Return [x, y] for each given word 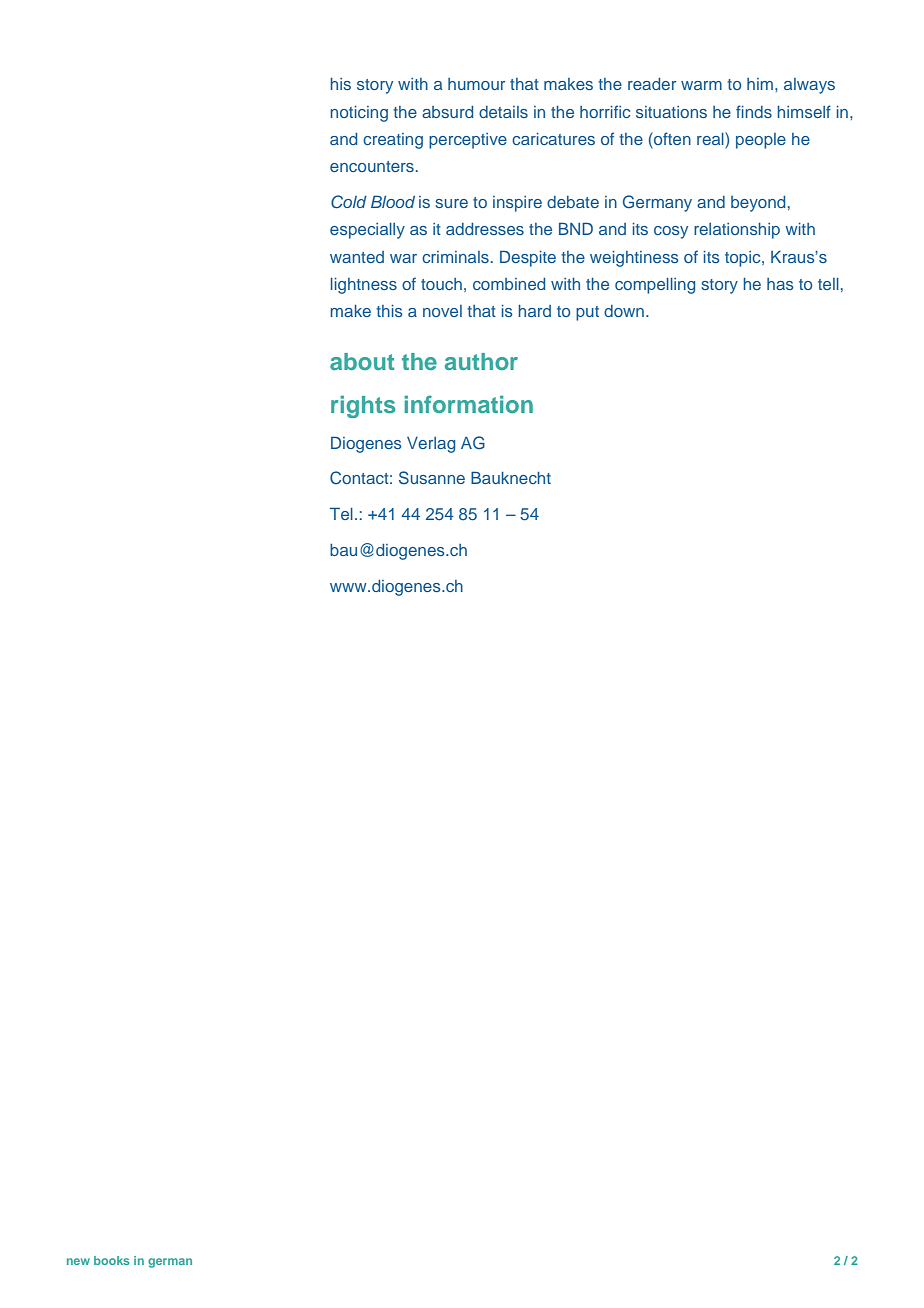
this [389, 311]
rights [363, 407]
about [362, 361]
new [78, 1261]
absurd [447, 112]
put [587, 313]
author [481, 361]
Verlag [431, 445]
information [469, 404]
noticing [359, 114]
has [780, 284]
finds [754, 111]
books [112, 1260]
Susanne [432, 478]
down [624, 311]
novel [442, 311]
